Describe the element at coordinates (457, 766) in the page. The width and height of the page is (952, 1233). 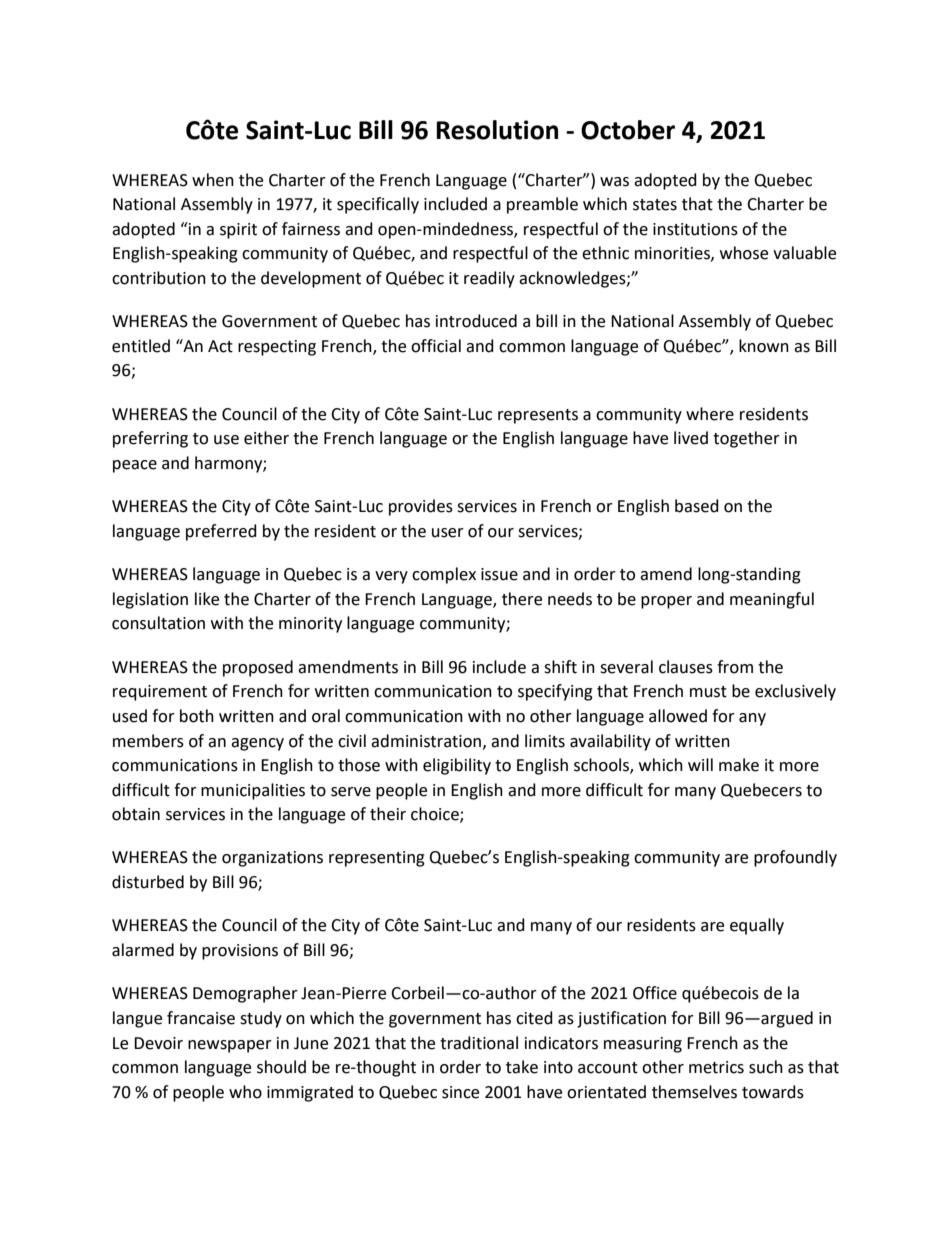
I see `eligibility` at that location.
